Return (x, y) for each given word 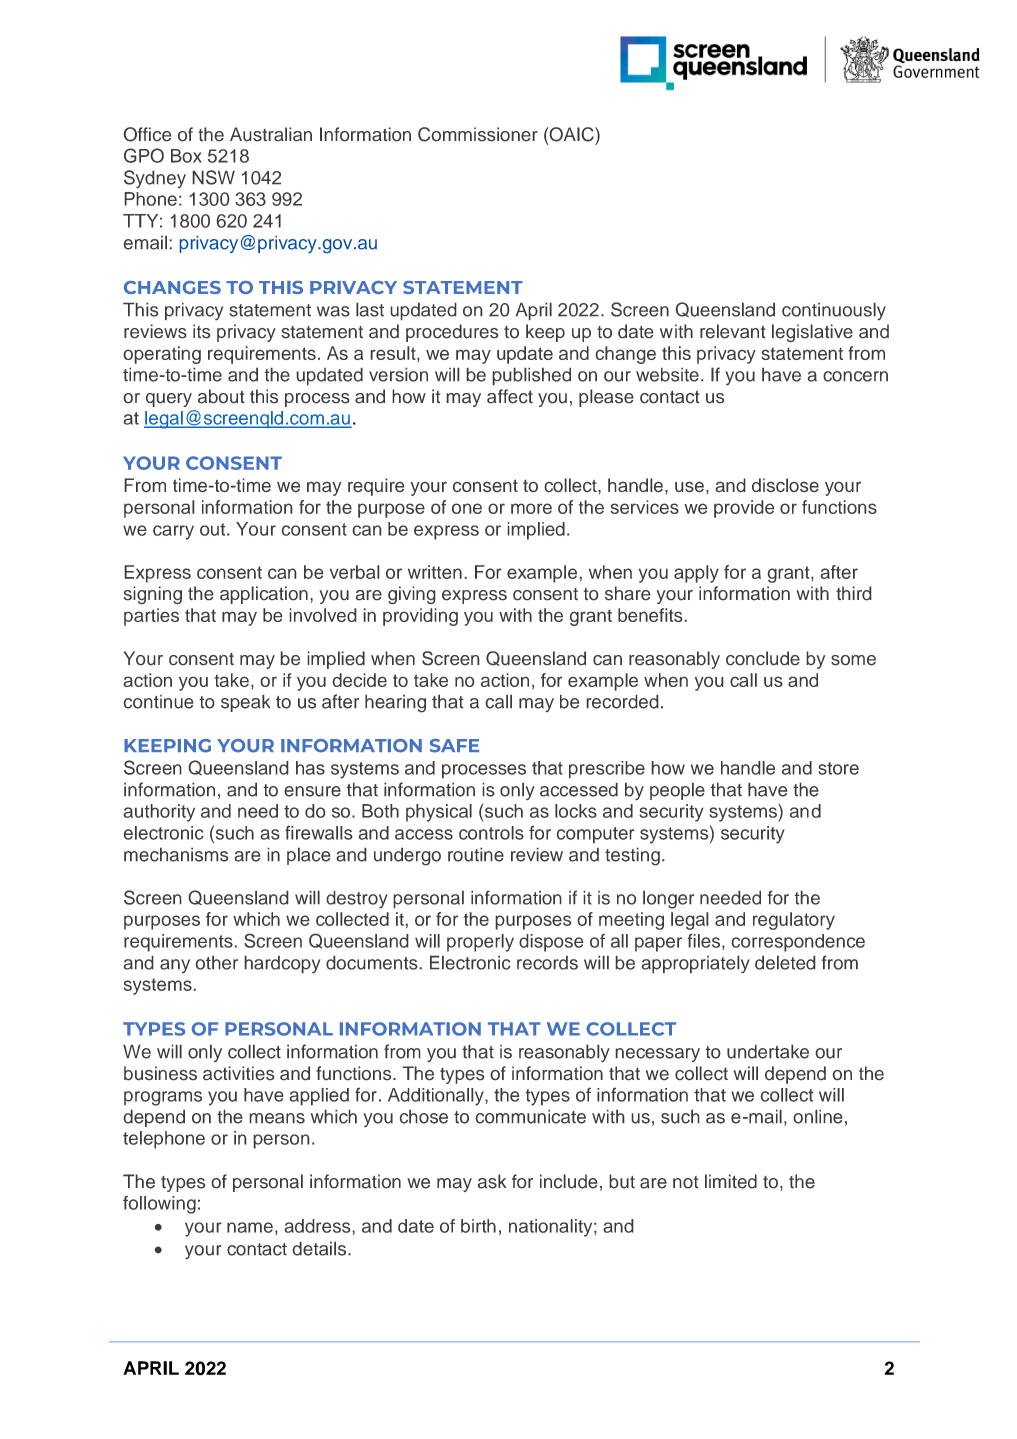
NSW (213, 177)
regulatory (794, 921)
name (250, 1227)
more (531, 508)
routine (476, 854)
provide (744, 509)
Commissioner (478, 134)
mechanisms (176, 854)
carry (173, 532)
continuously (834, 311)
